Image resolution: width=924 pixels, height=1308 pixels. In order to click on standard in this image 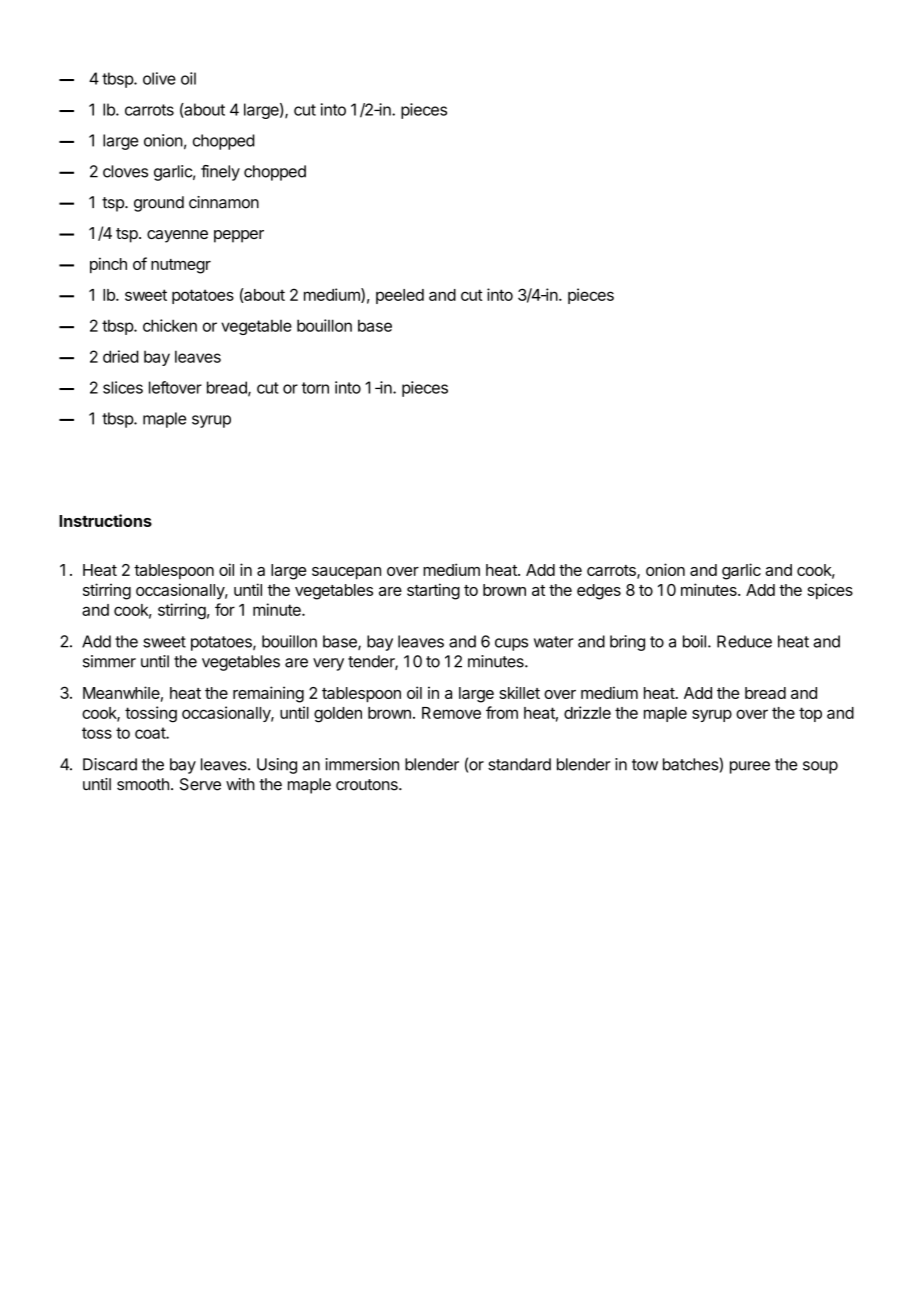, I will do `click(519, 764)`.
